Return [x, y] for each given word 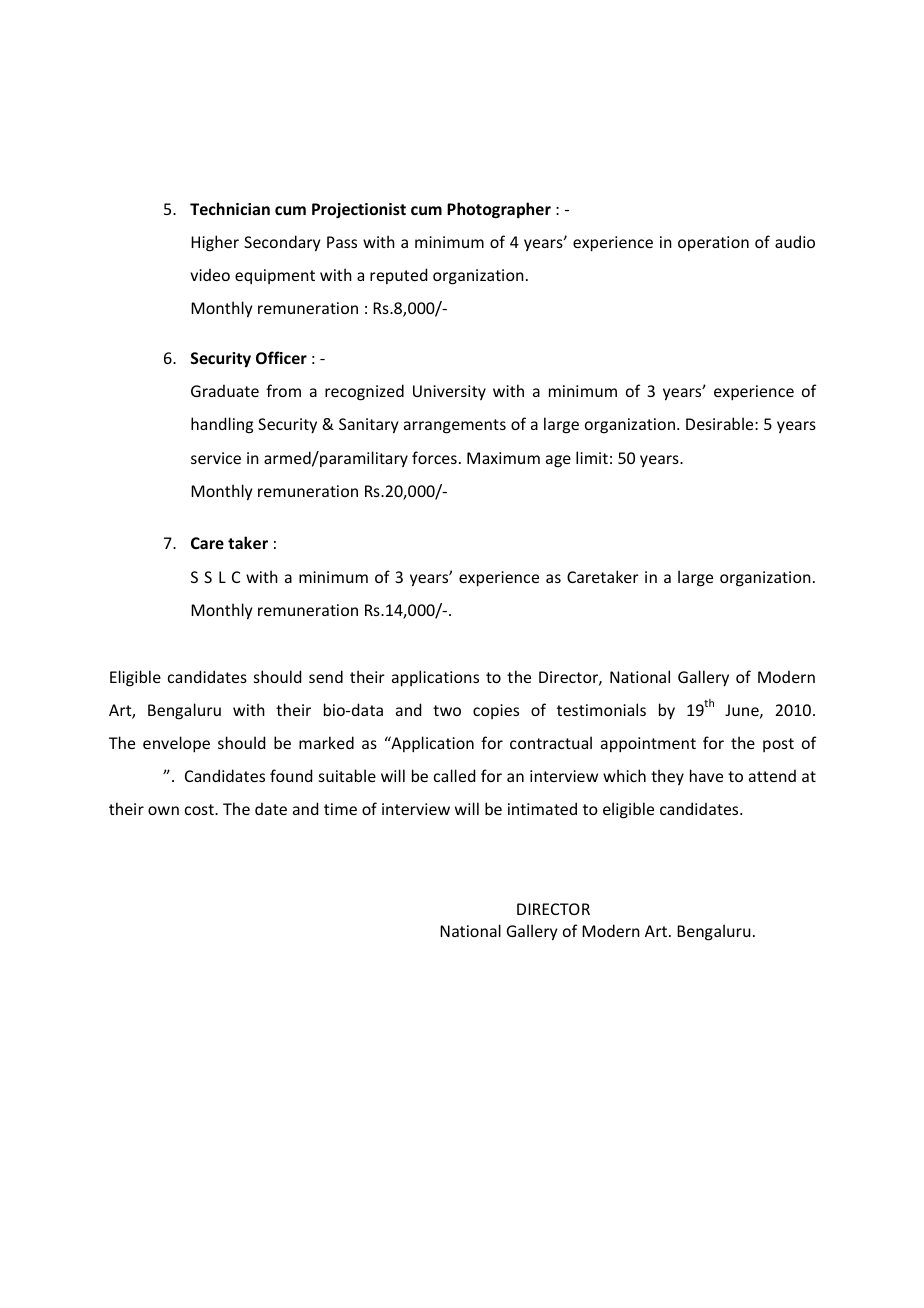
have [706, 775]
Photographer [499, 210]
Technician [230, 208]
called [454, 775]
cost [200, 809]
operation [713, 243]
